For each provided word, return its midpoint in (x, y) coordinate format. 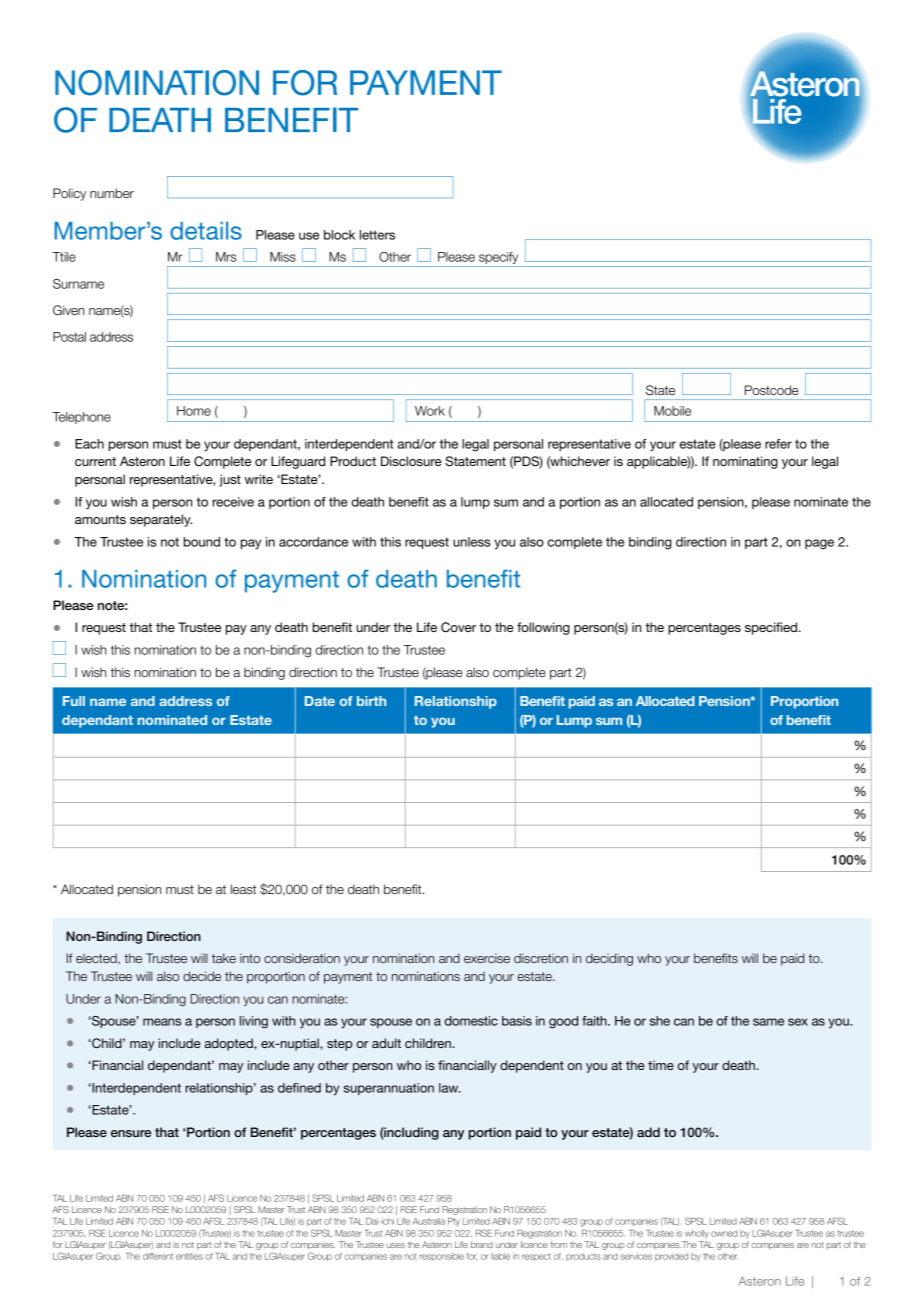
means (162, 1022)
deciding (609, 959)
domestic (471, 1021)
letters (377, 235)
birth (371, 701)
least (243, 889)
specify (499, 259)
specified (772, 628)
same (768, 1022)
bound (202, 542)
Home (194, 411)
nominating (745, 462)
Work (430, 411)
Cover (458, 627)
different (158, 1256)
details (206, 231)
